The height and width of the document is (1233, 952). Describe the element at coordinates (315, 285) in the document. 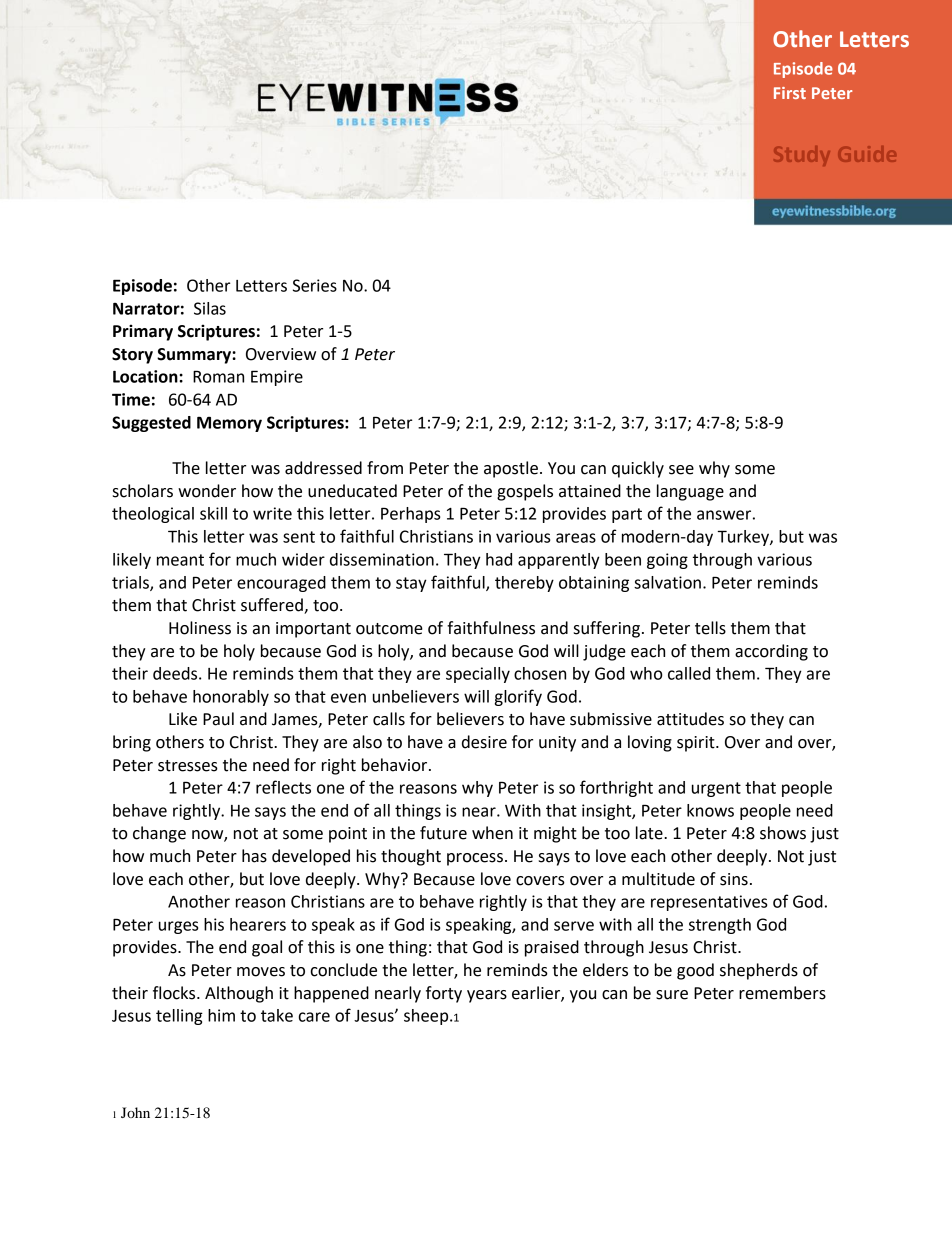

I see `Series` at that location.
